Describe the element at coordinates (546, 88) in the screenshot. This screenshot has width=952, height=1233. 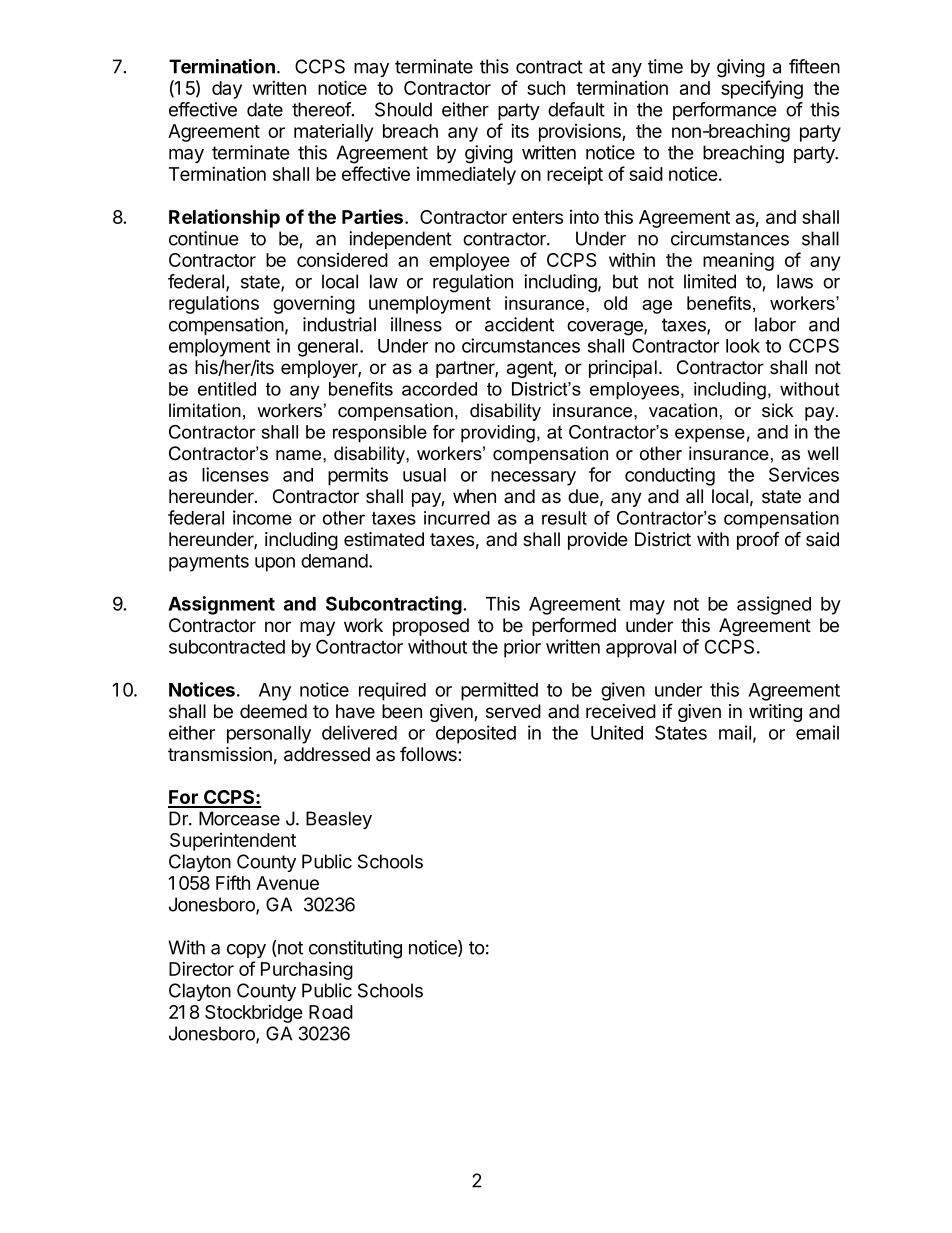
I see `such` at that location.
